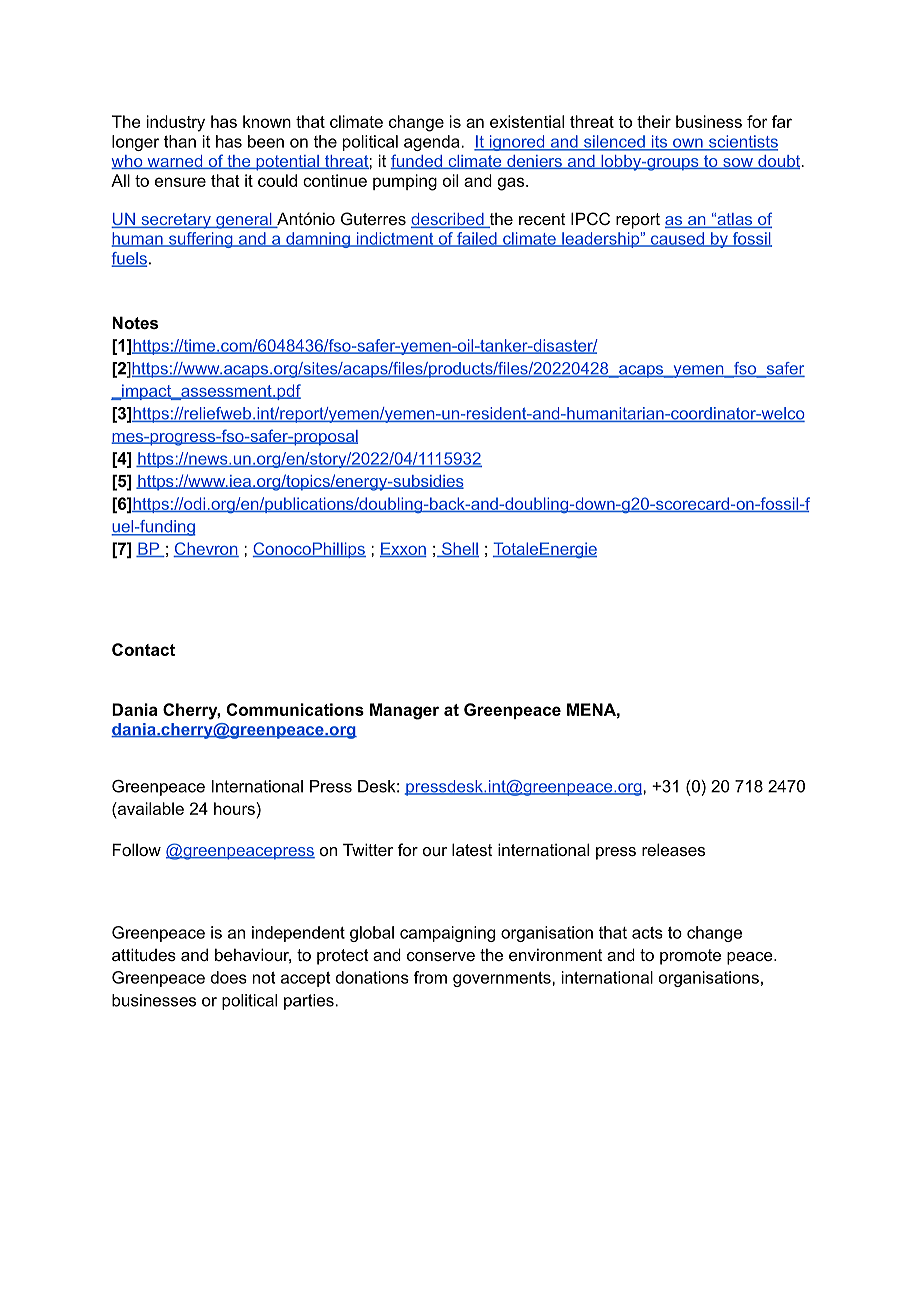 The width and height of the image is (924, 1307). I want to click on Exxon, so click(403, 549).
